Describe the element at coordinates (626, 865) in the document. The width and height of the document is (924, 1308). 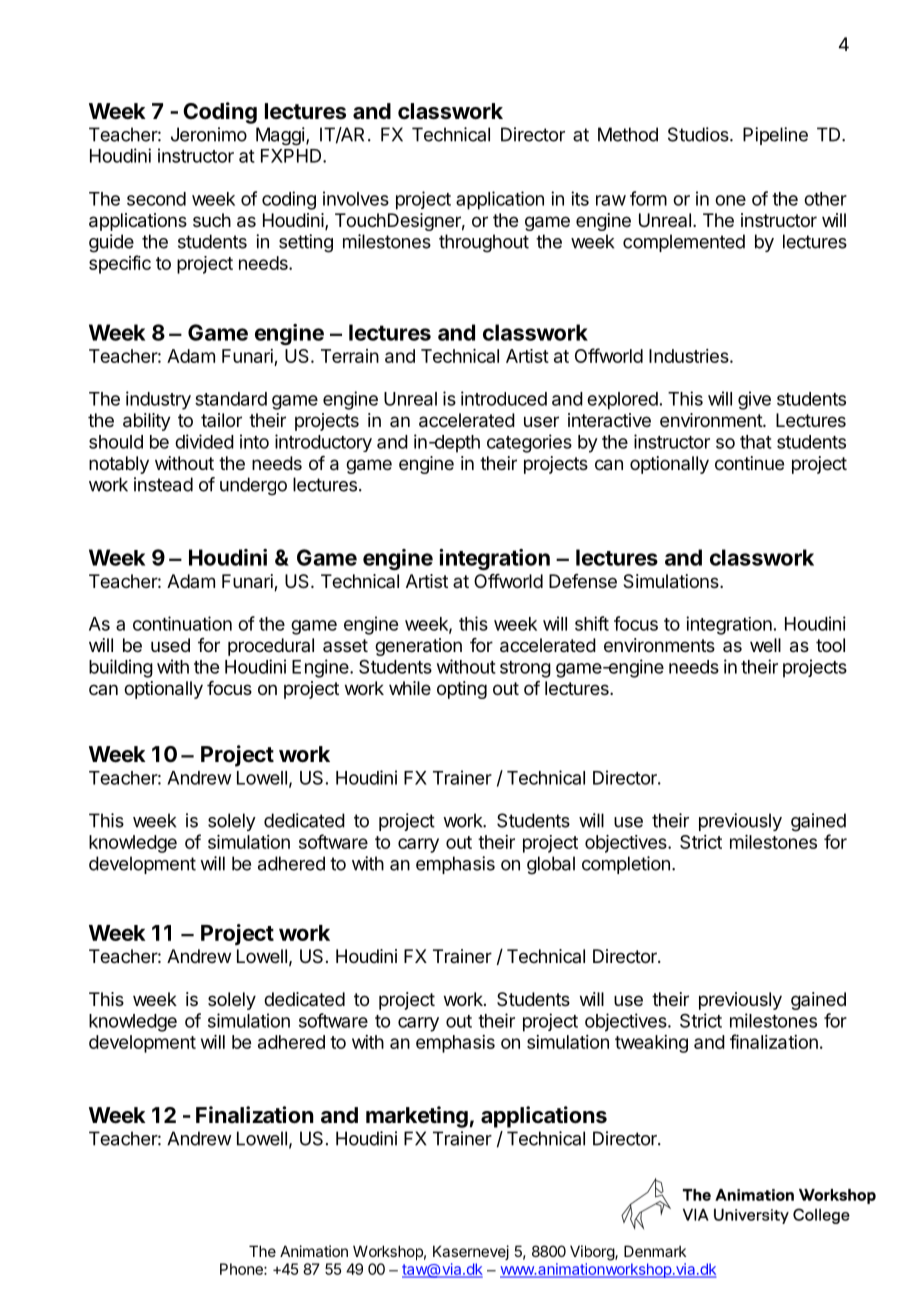
I see `completion` at that location.
